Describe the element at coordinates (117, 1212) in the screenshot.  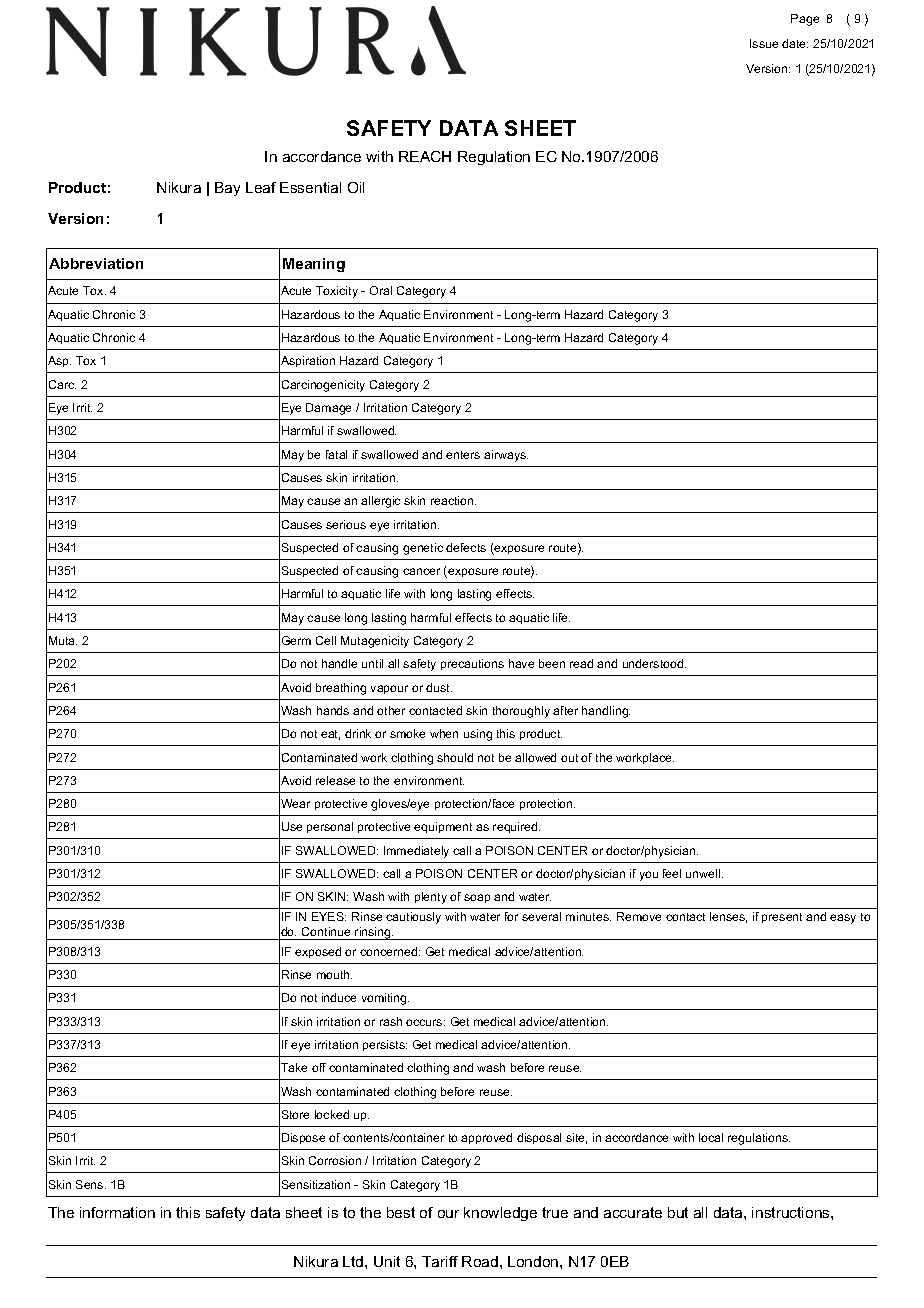
I see `information` at that location.
